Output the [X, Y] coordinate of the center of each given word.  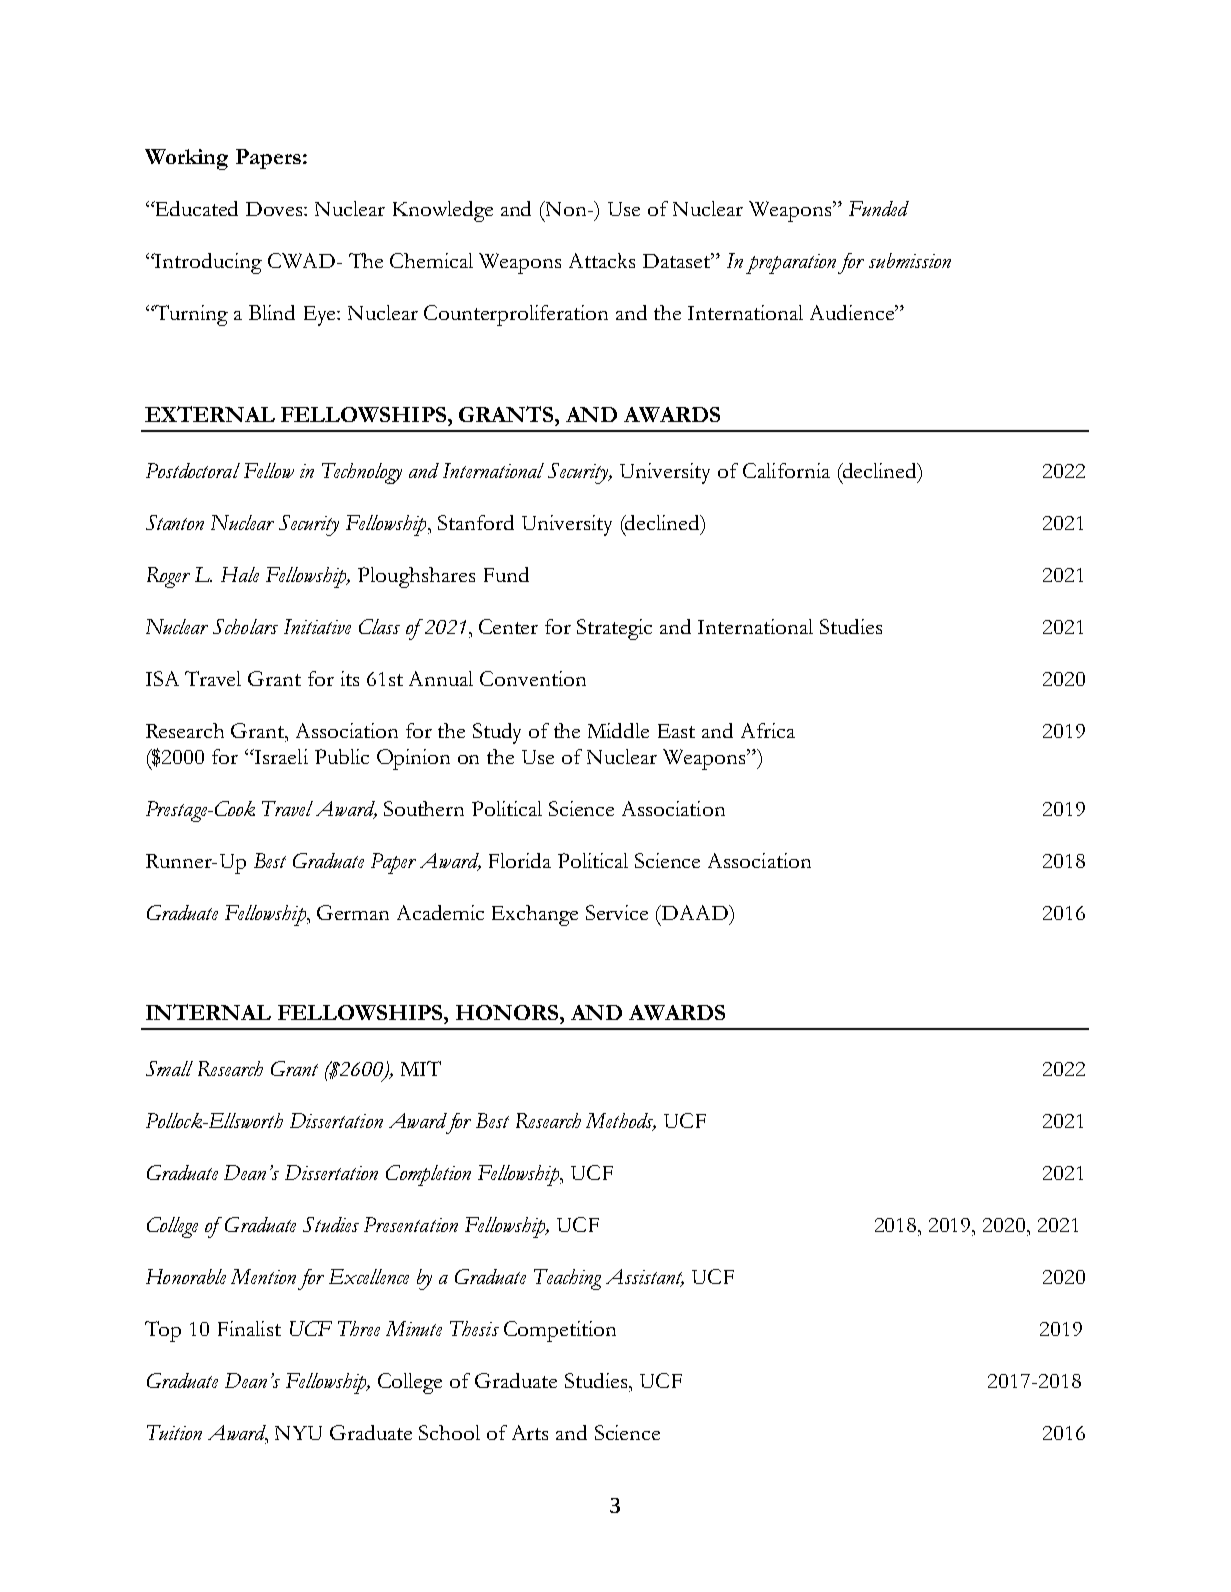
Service [617, 912]
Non [566, 208]
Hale [240, 574]
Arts [530, 1432]
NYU [298, 1433]
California [786, 470]
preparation [791, 264]
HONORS [507, 1012]
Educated [195, 208]
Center [508, 626]
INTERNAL [208, 1012]
